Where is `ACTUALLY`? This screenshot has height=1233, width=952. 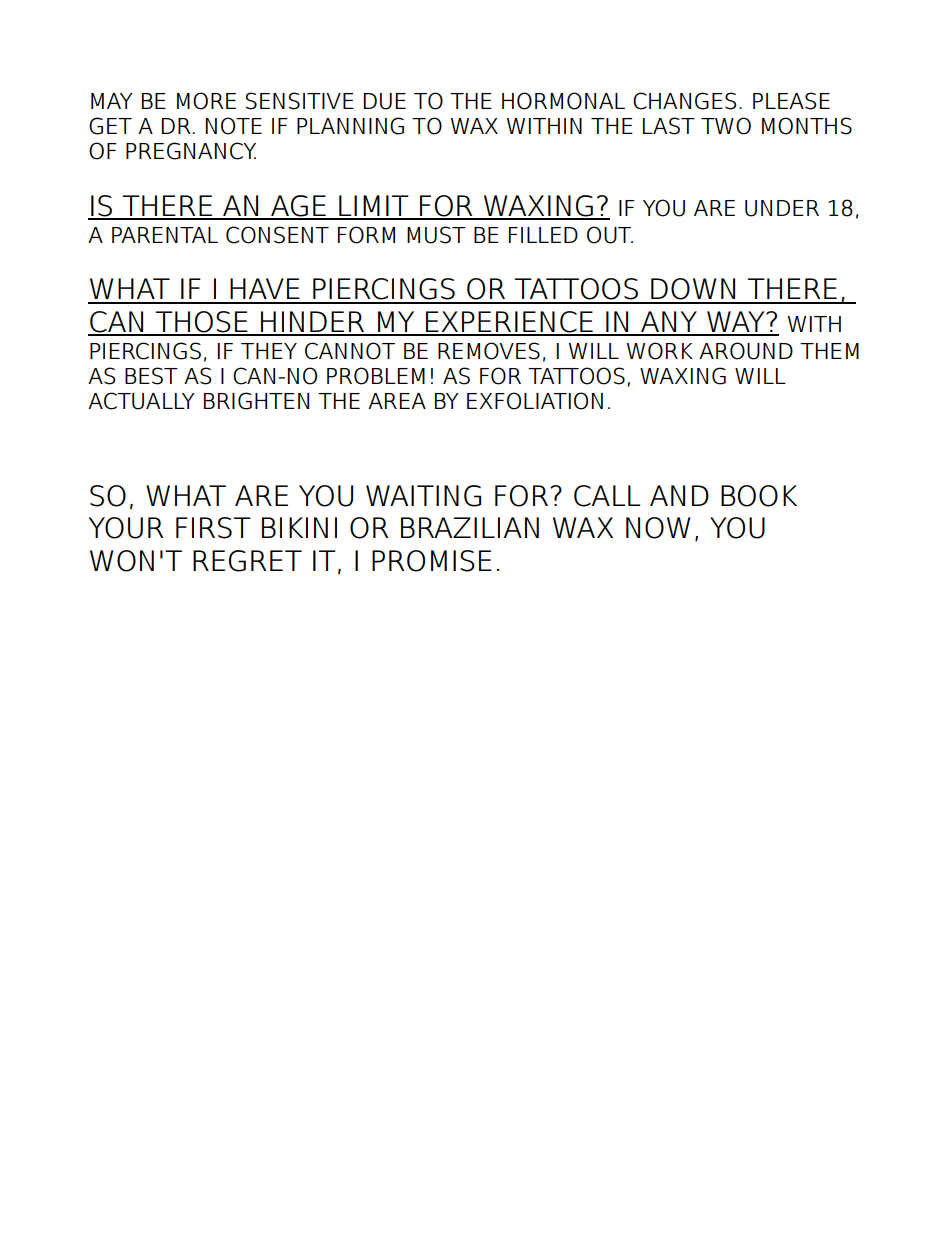
ACTUALLY is located at coordinates (141, 401).
